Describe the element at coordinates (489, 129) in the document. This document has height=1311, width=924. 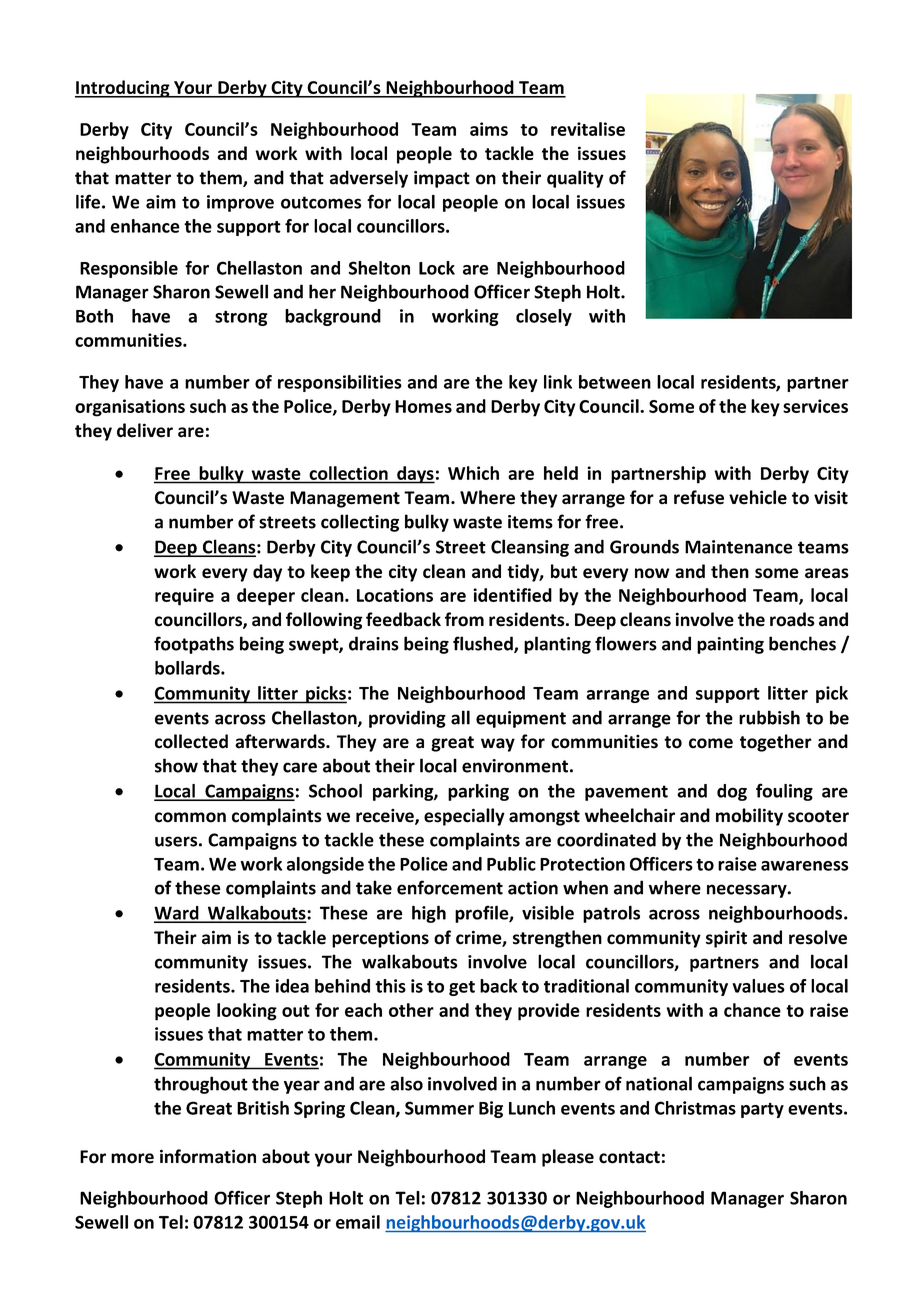
I see `aims` at that location.
